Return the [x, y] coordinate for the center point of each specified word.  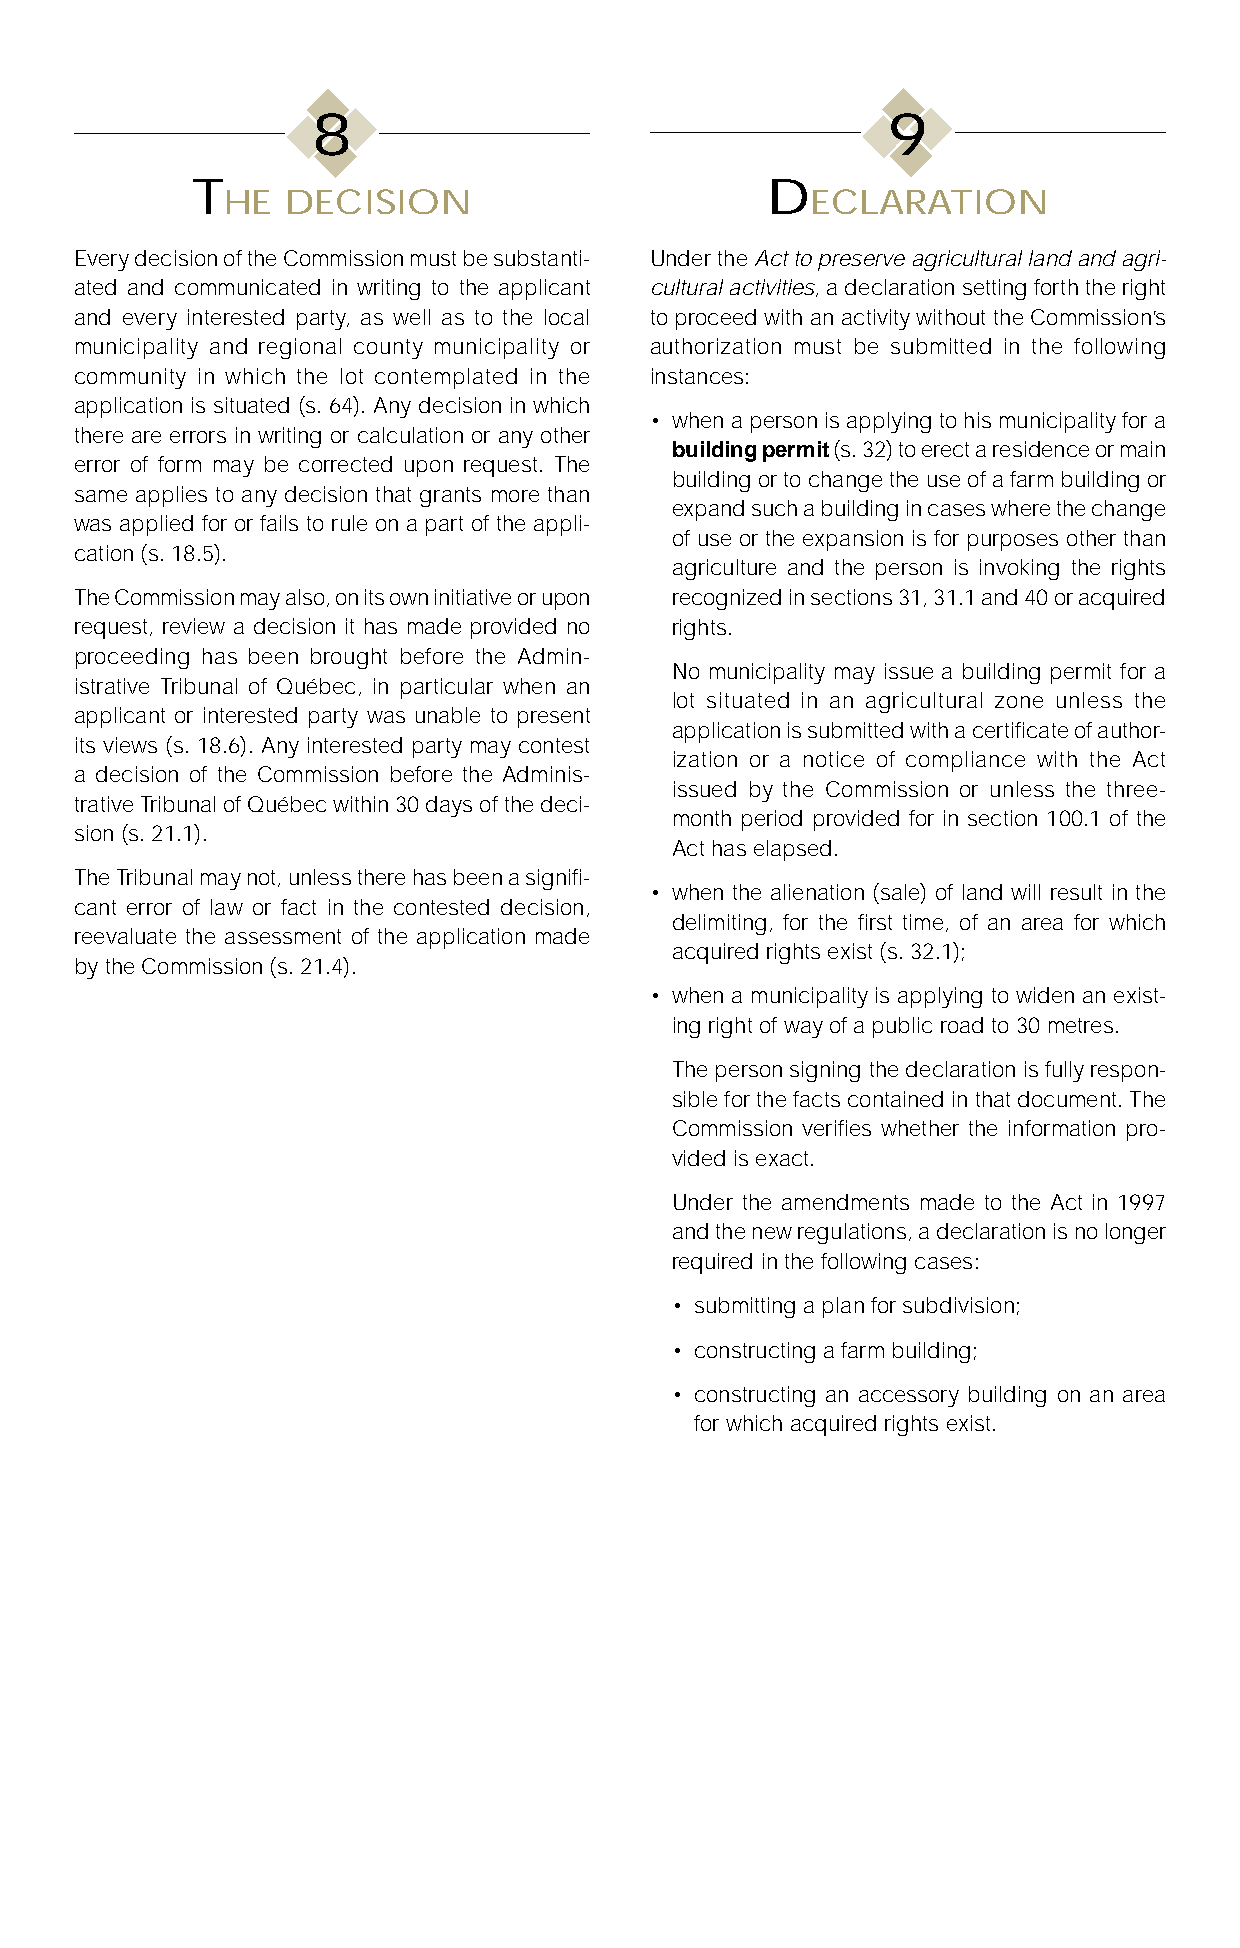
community [130, 378]
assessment [283, 936]
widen [1045, 995]
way [803, 1029]
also [305, 597]
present [554, 718]
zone [1019, 702]
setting [994, 289]
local [566, 317]
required [712, 1263]
